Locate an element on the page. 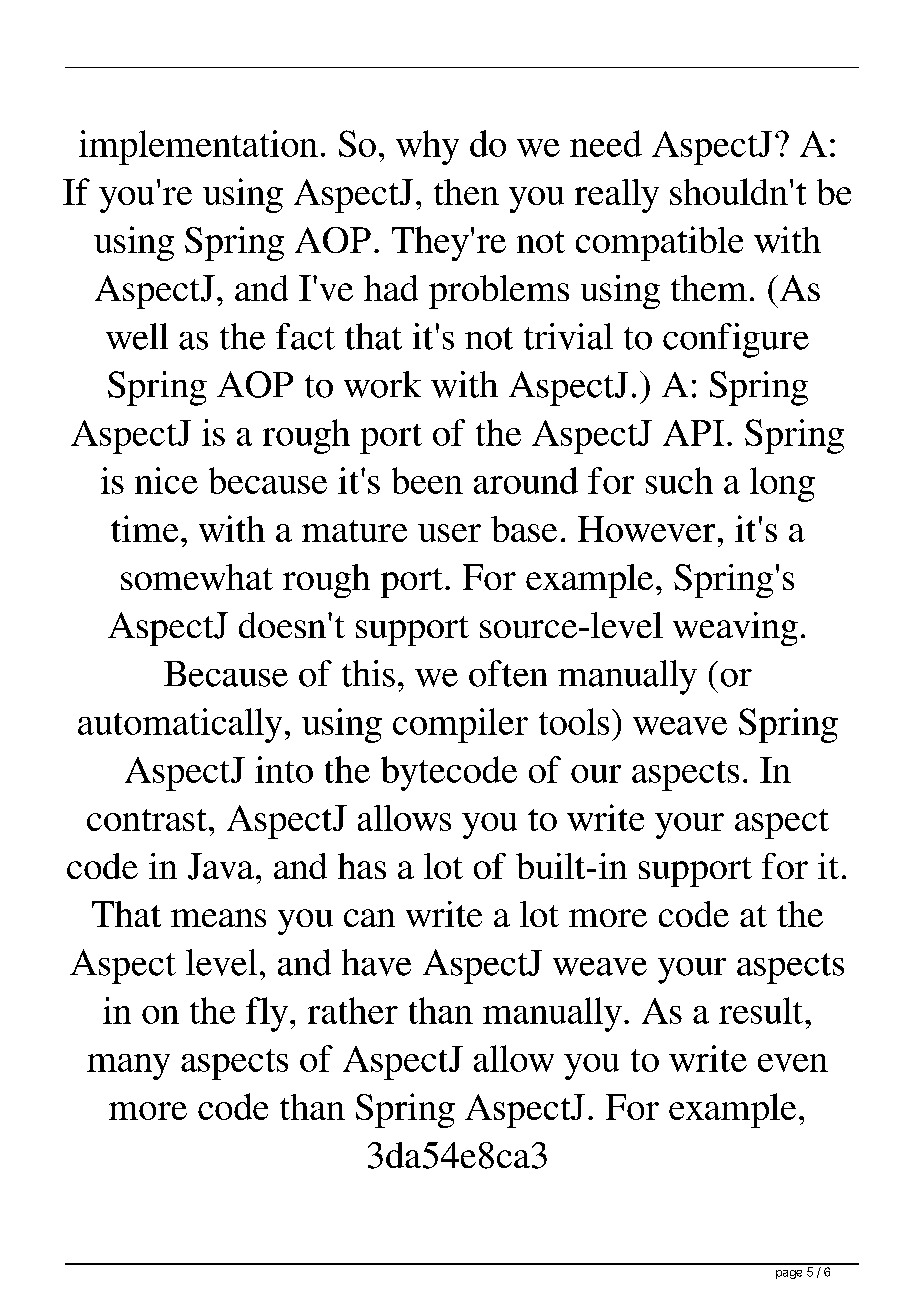 The image size is (924, 1308). then is located at coordinates (466, 192).
